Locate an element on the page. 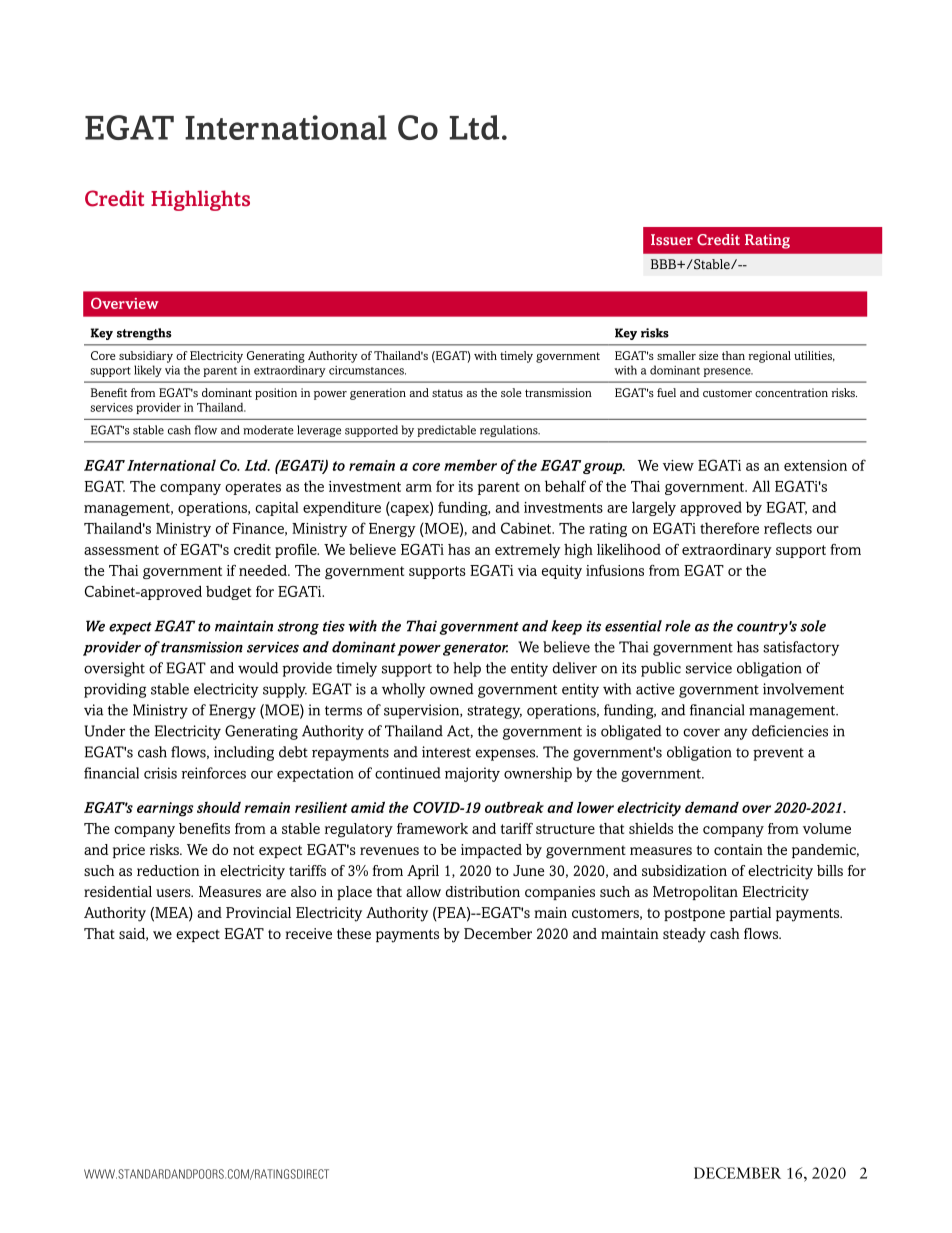 This page has height=1233, width=952. role is located at coordinates (678, 626).
